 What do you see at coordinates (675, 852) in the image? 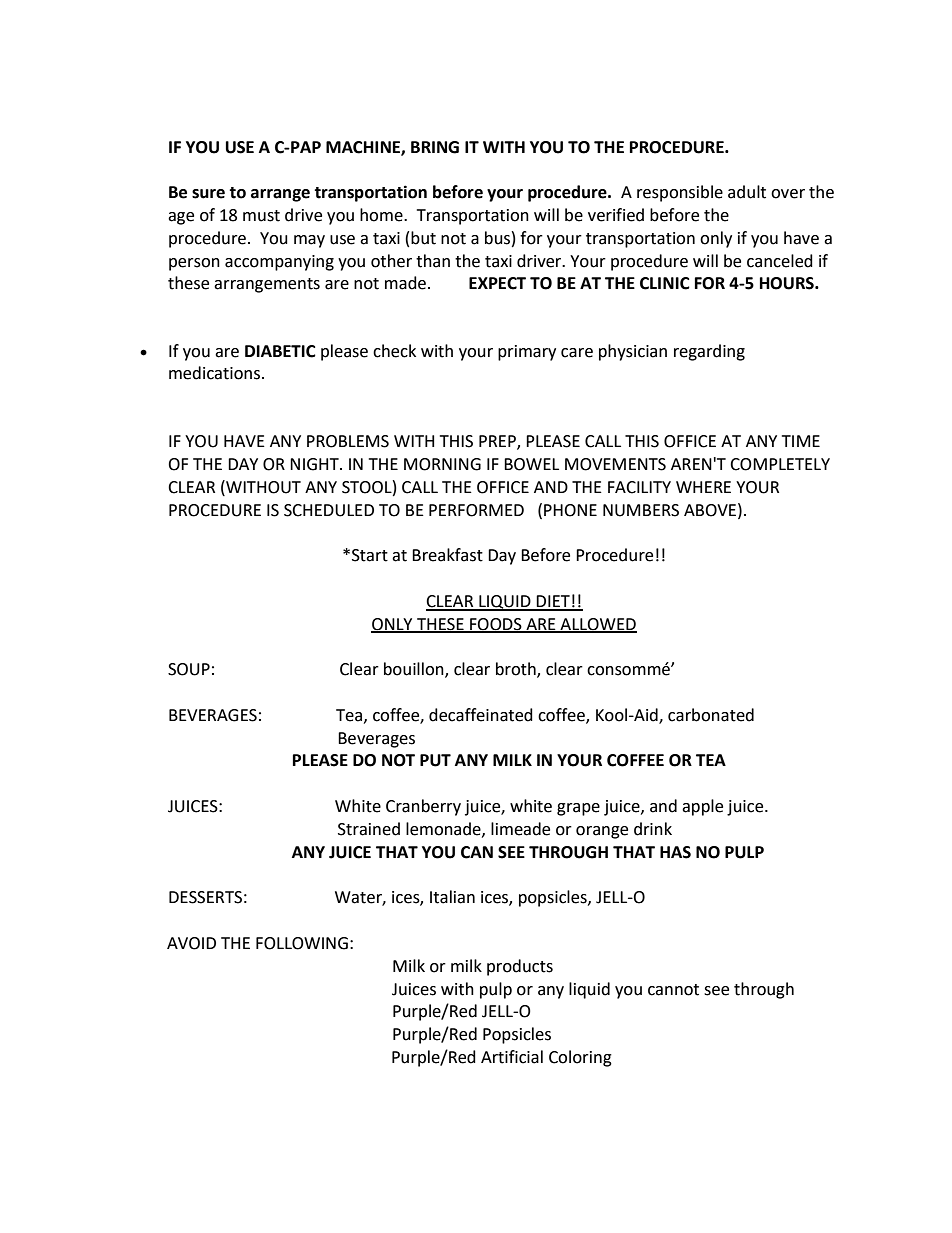
I see `HAS` at bounding box center [675, 852].
